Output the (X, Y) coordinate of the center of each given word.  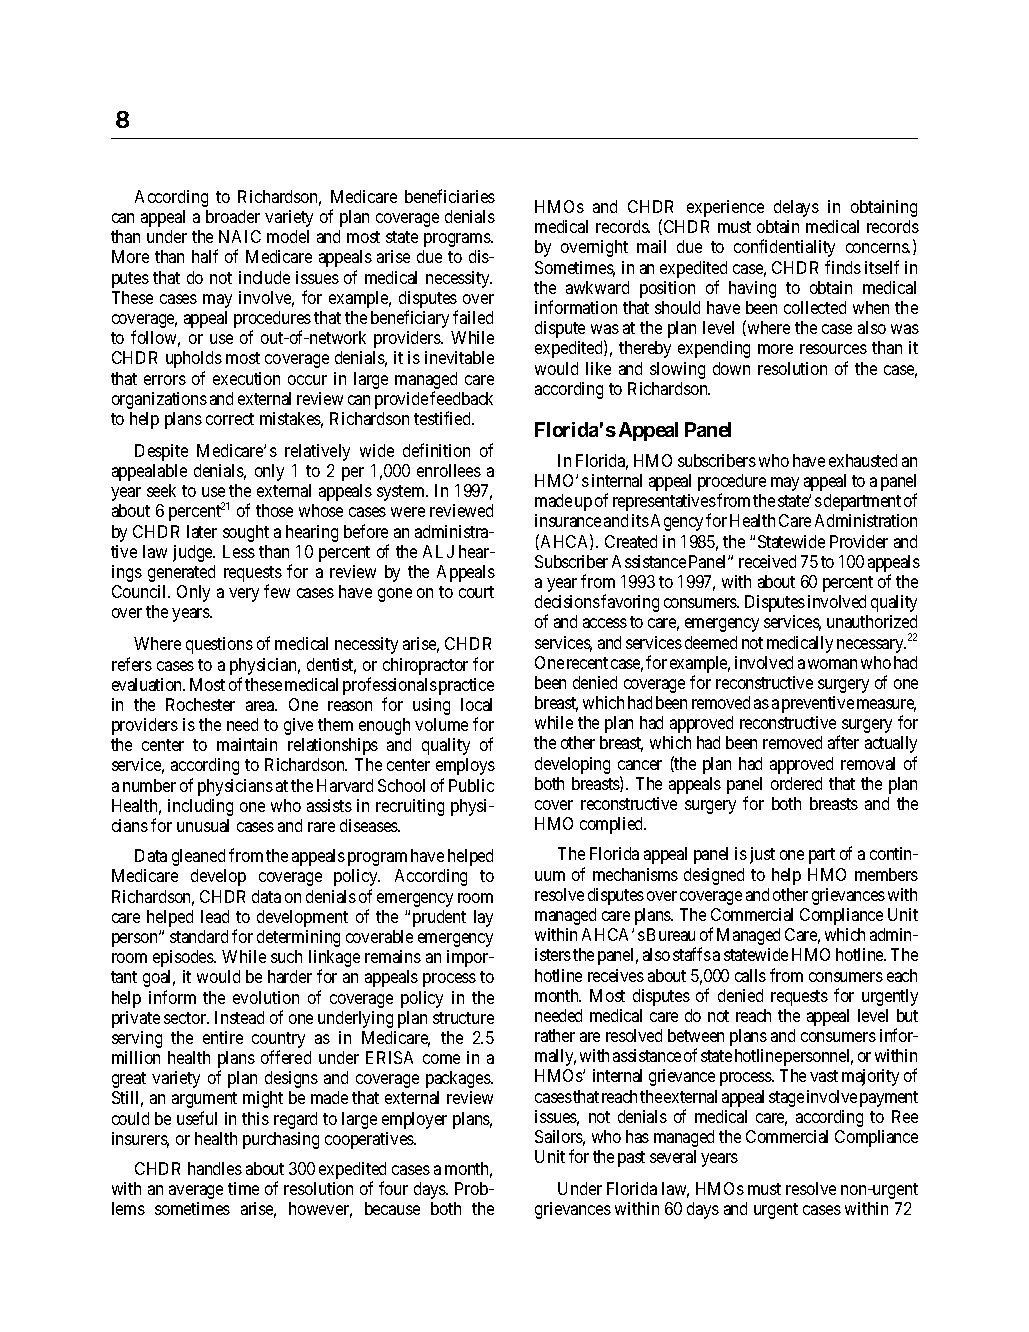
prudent (439, 918)
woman (832, 664)
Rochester (200, 704)
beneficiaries (450, 196)
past (631, 1159)
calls (750, 975)
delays (796, 208)
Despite (161, 452)
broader (233, 216)
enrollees (449, 470)
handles (215, 1168)
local (476, 704)
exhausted (863, 460)
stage (786, 1099)
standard (199, 936)
